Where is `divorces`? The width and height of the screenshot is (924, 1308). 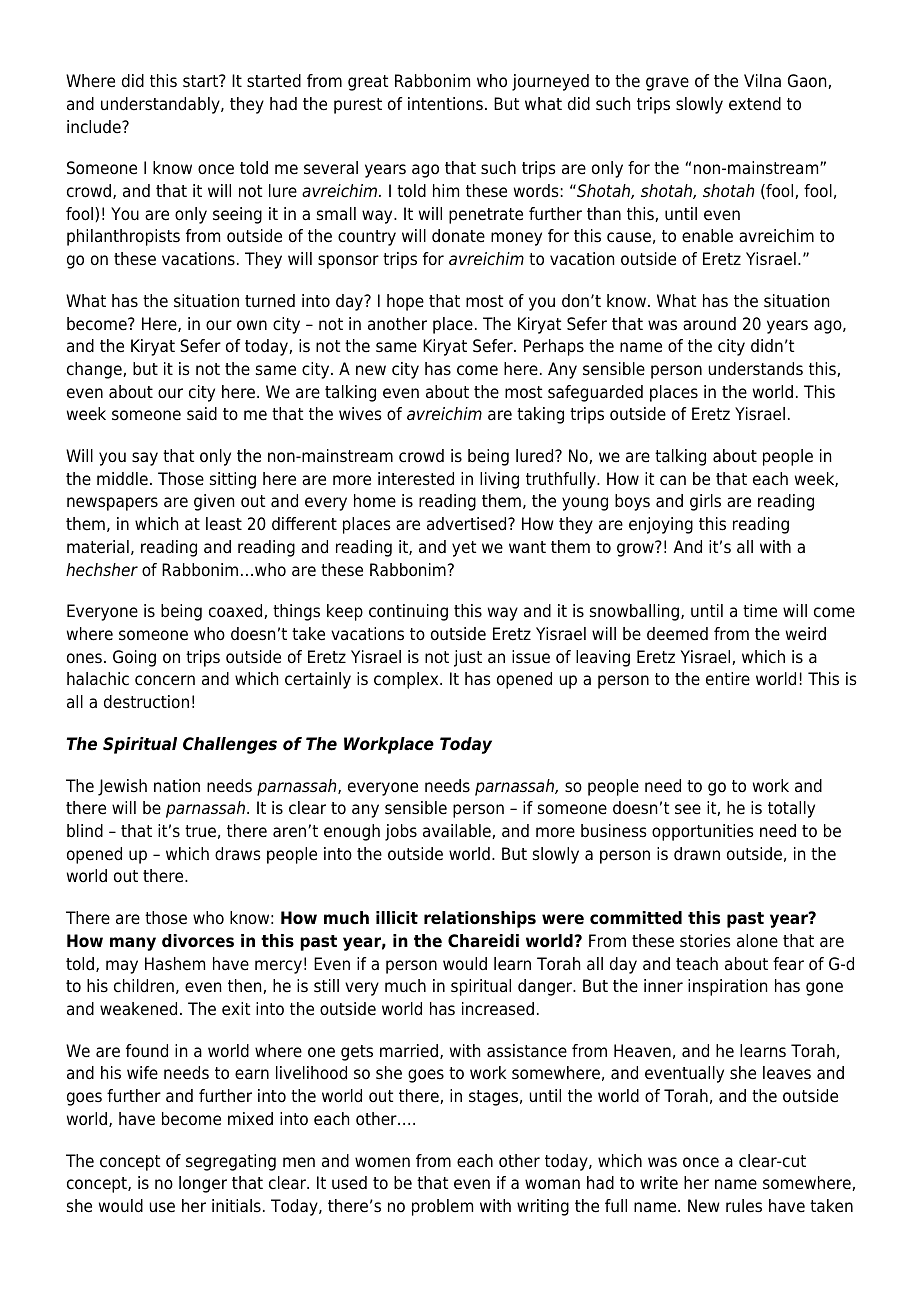
divorces is located at coordinates (198, 941).
